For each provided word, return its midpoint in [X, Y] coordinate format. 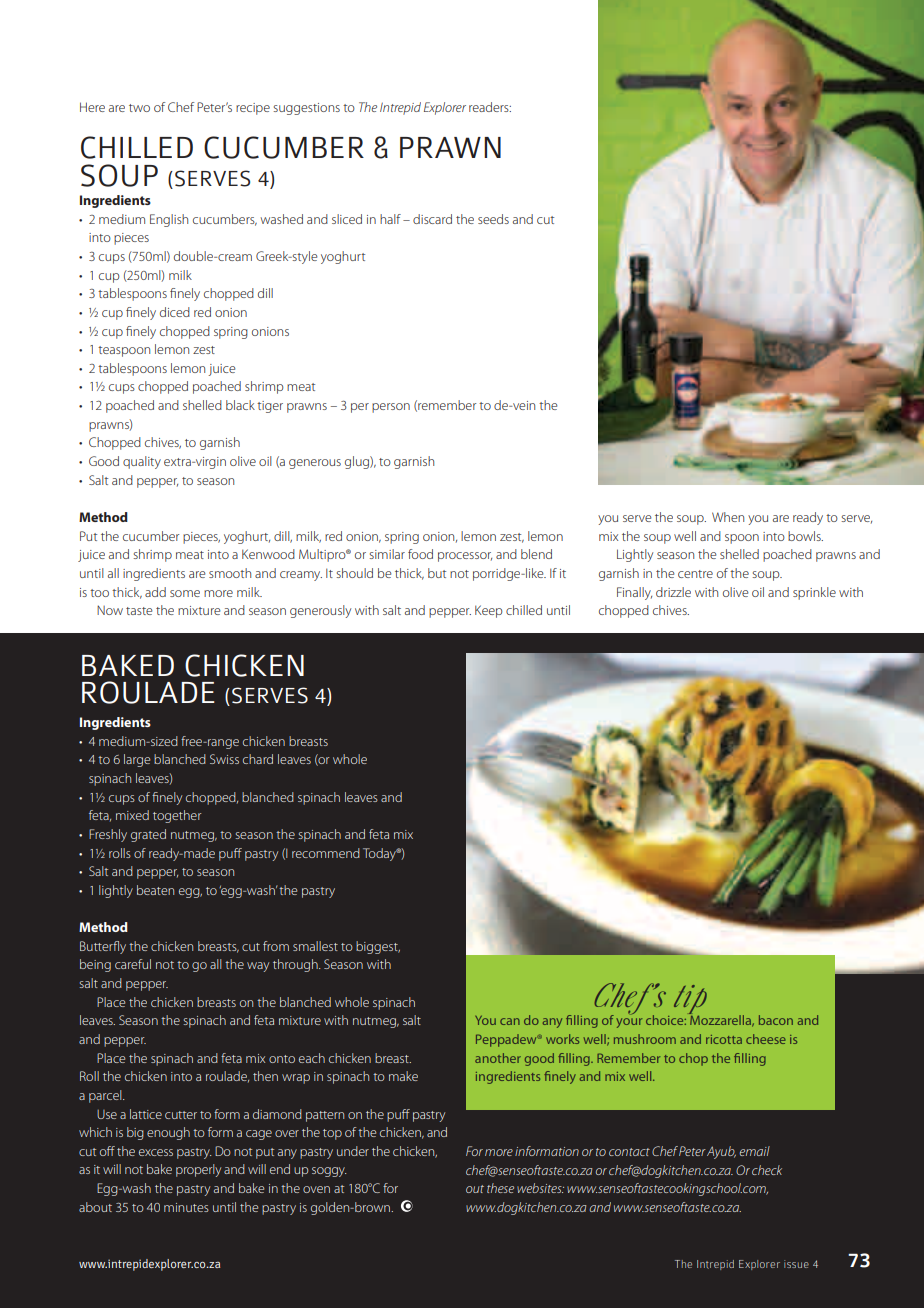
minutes [186, 1207]
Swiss [224, 759]
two [139, 108]
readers [490, 107]
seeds [493, 219]
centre [695, 574]
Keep [489, 611]
